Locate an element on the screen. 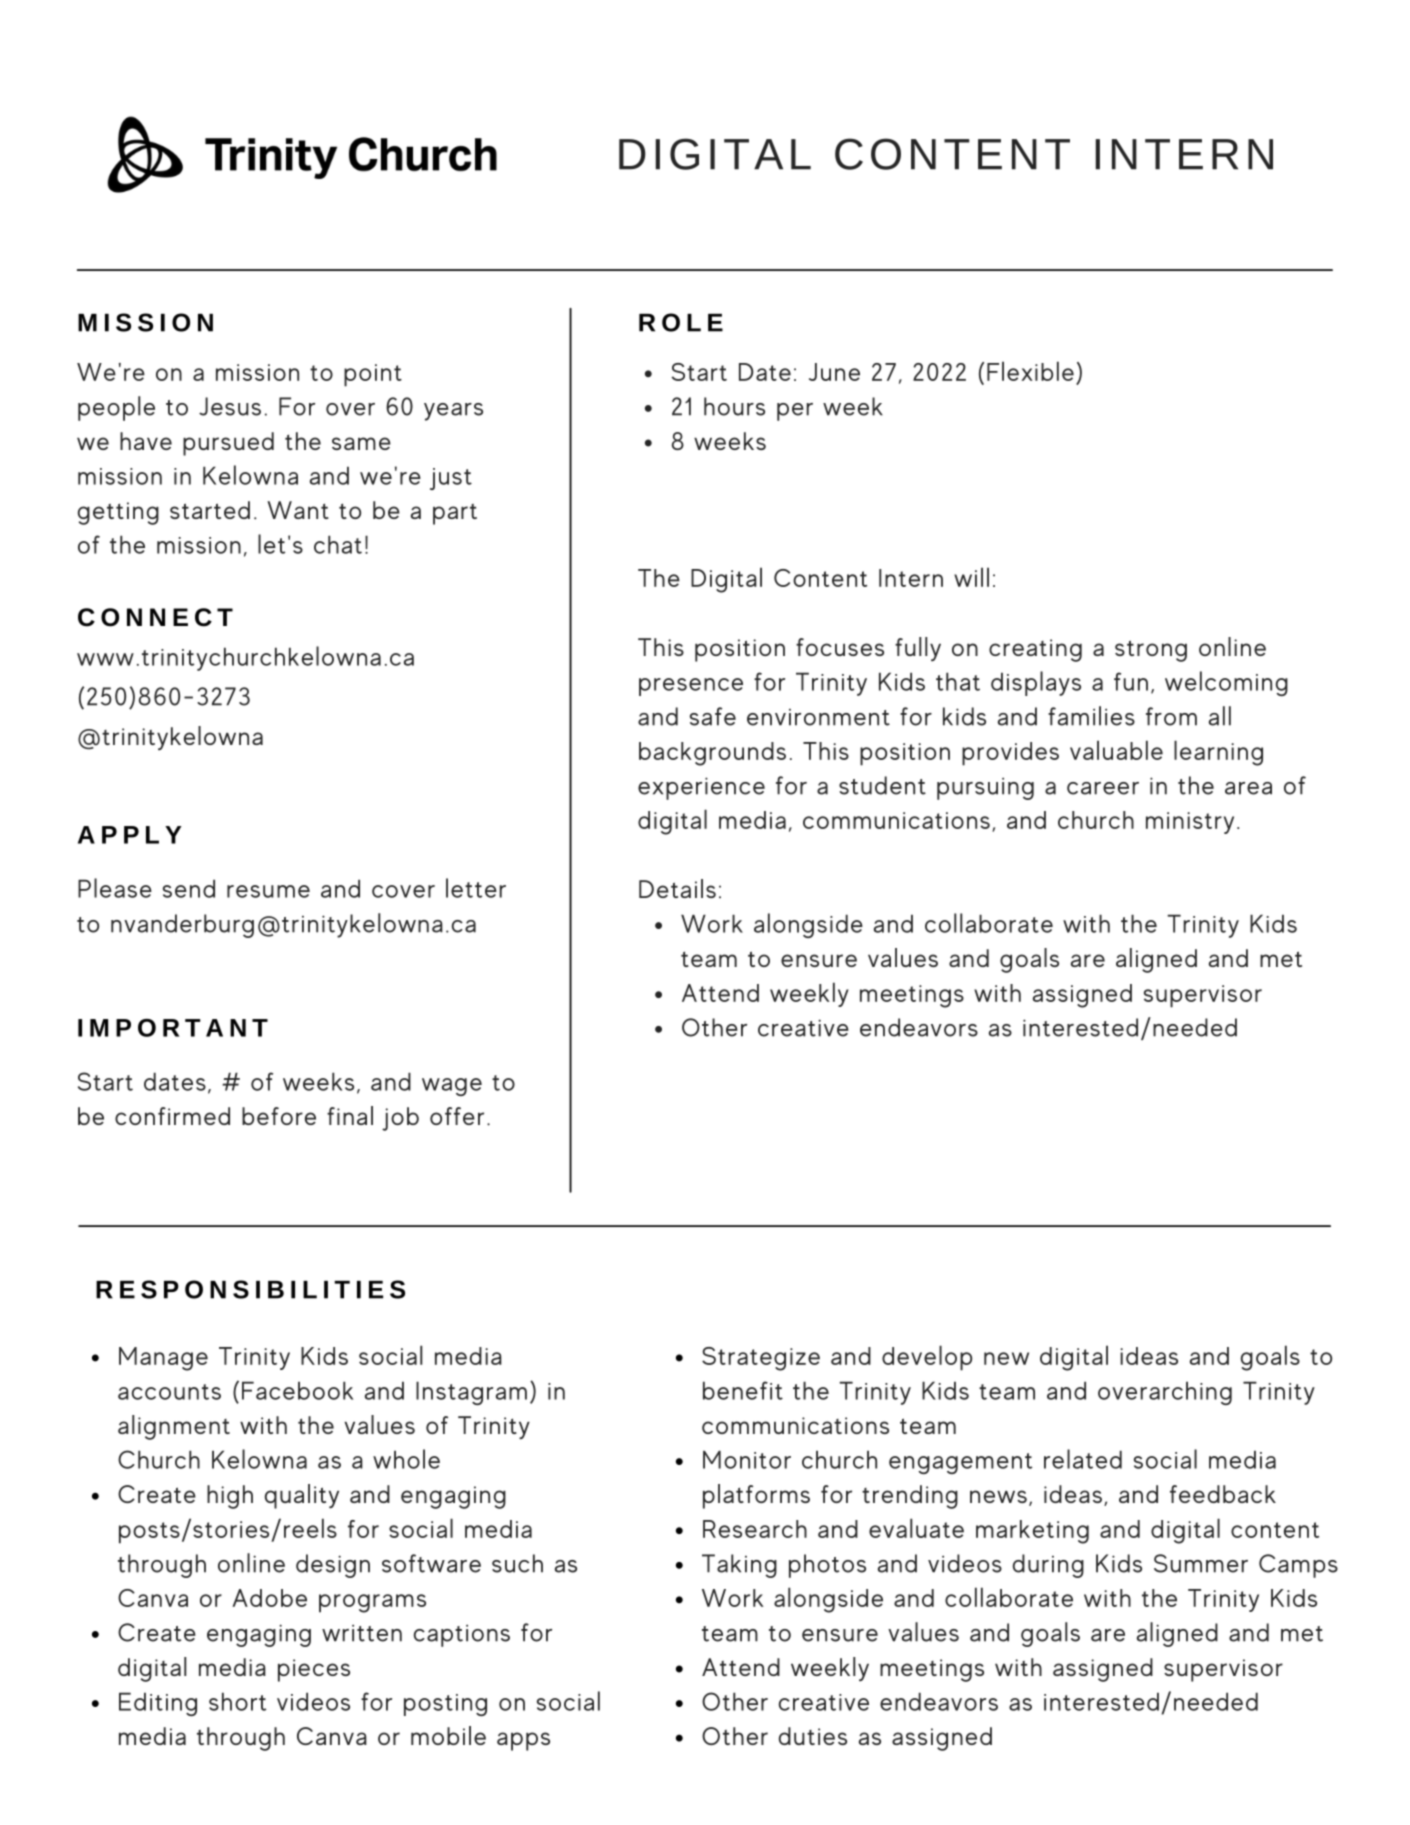 The image size is (1410, 1825). safe is located at coordinates (713, 716).
